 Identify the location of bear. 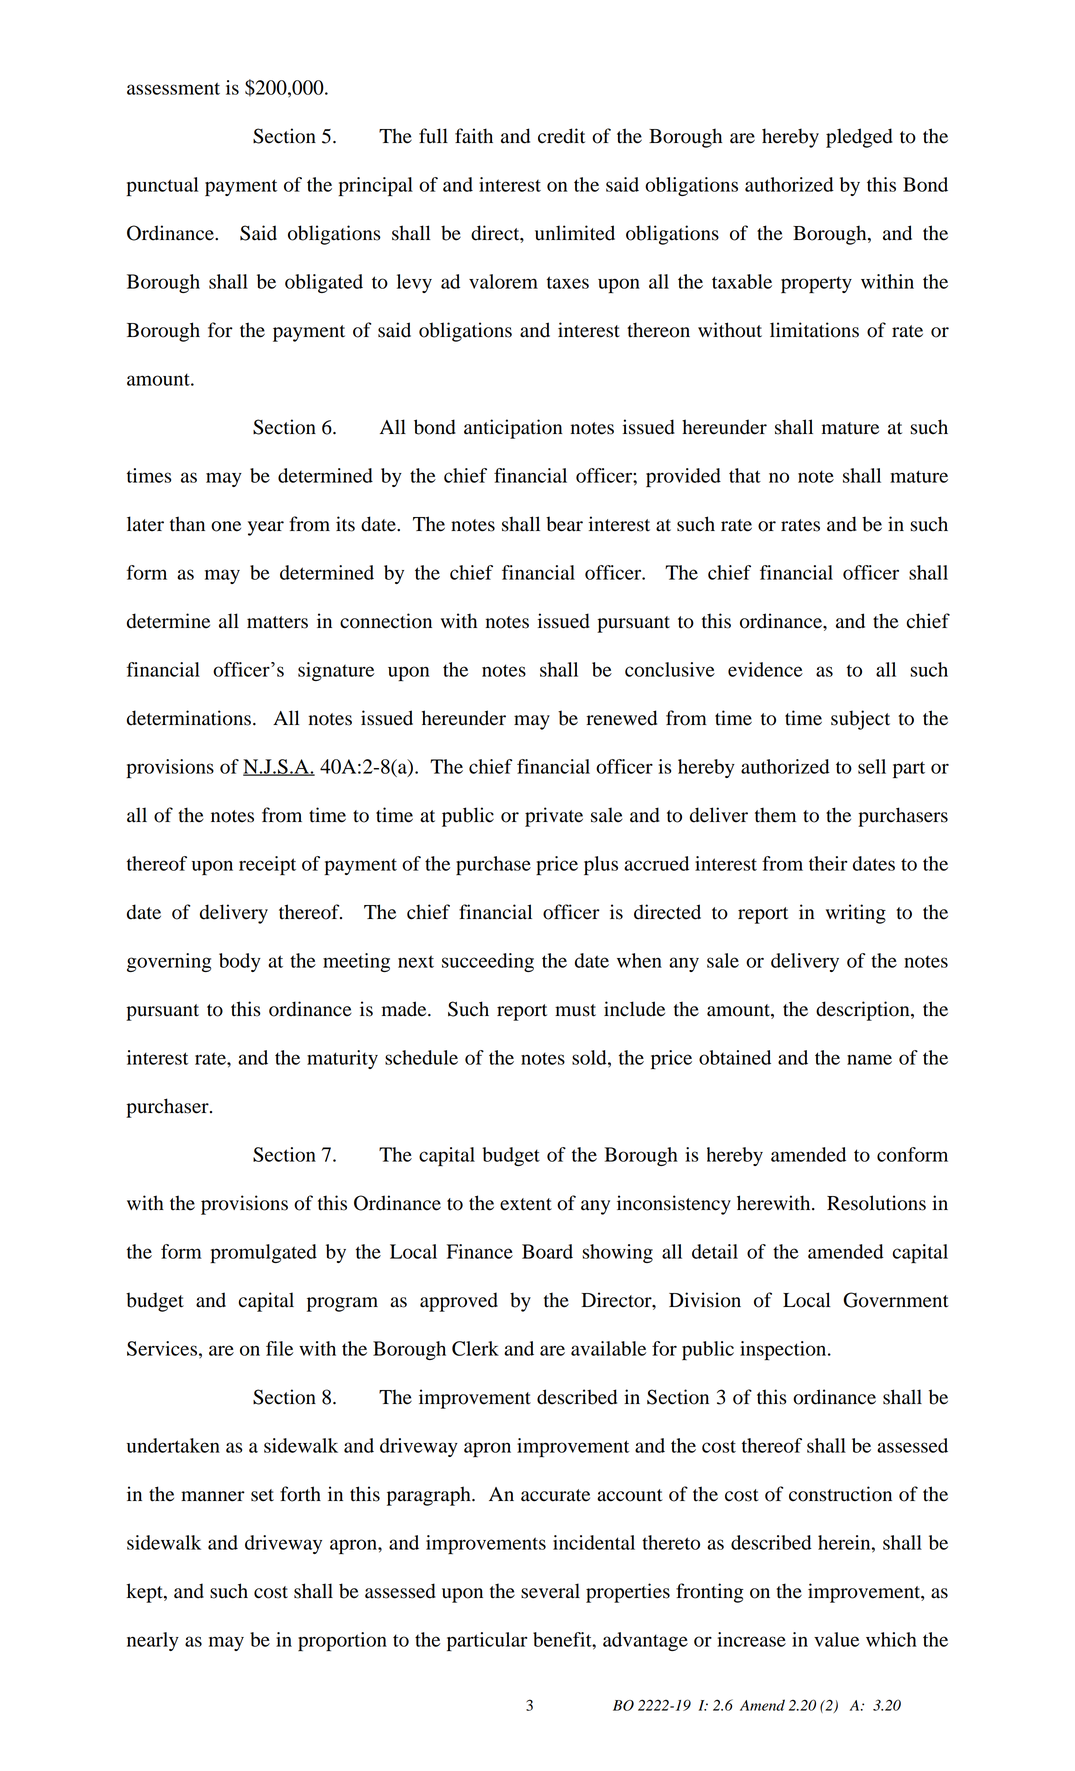
(564, 524).
